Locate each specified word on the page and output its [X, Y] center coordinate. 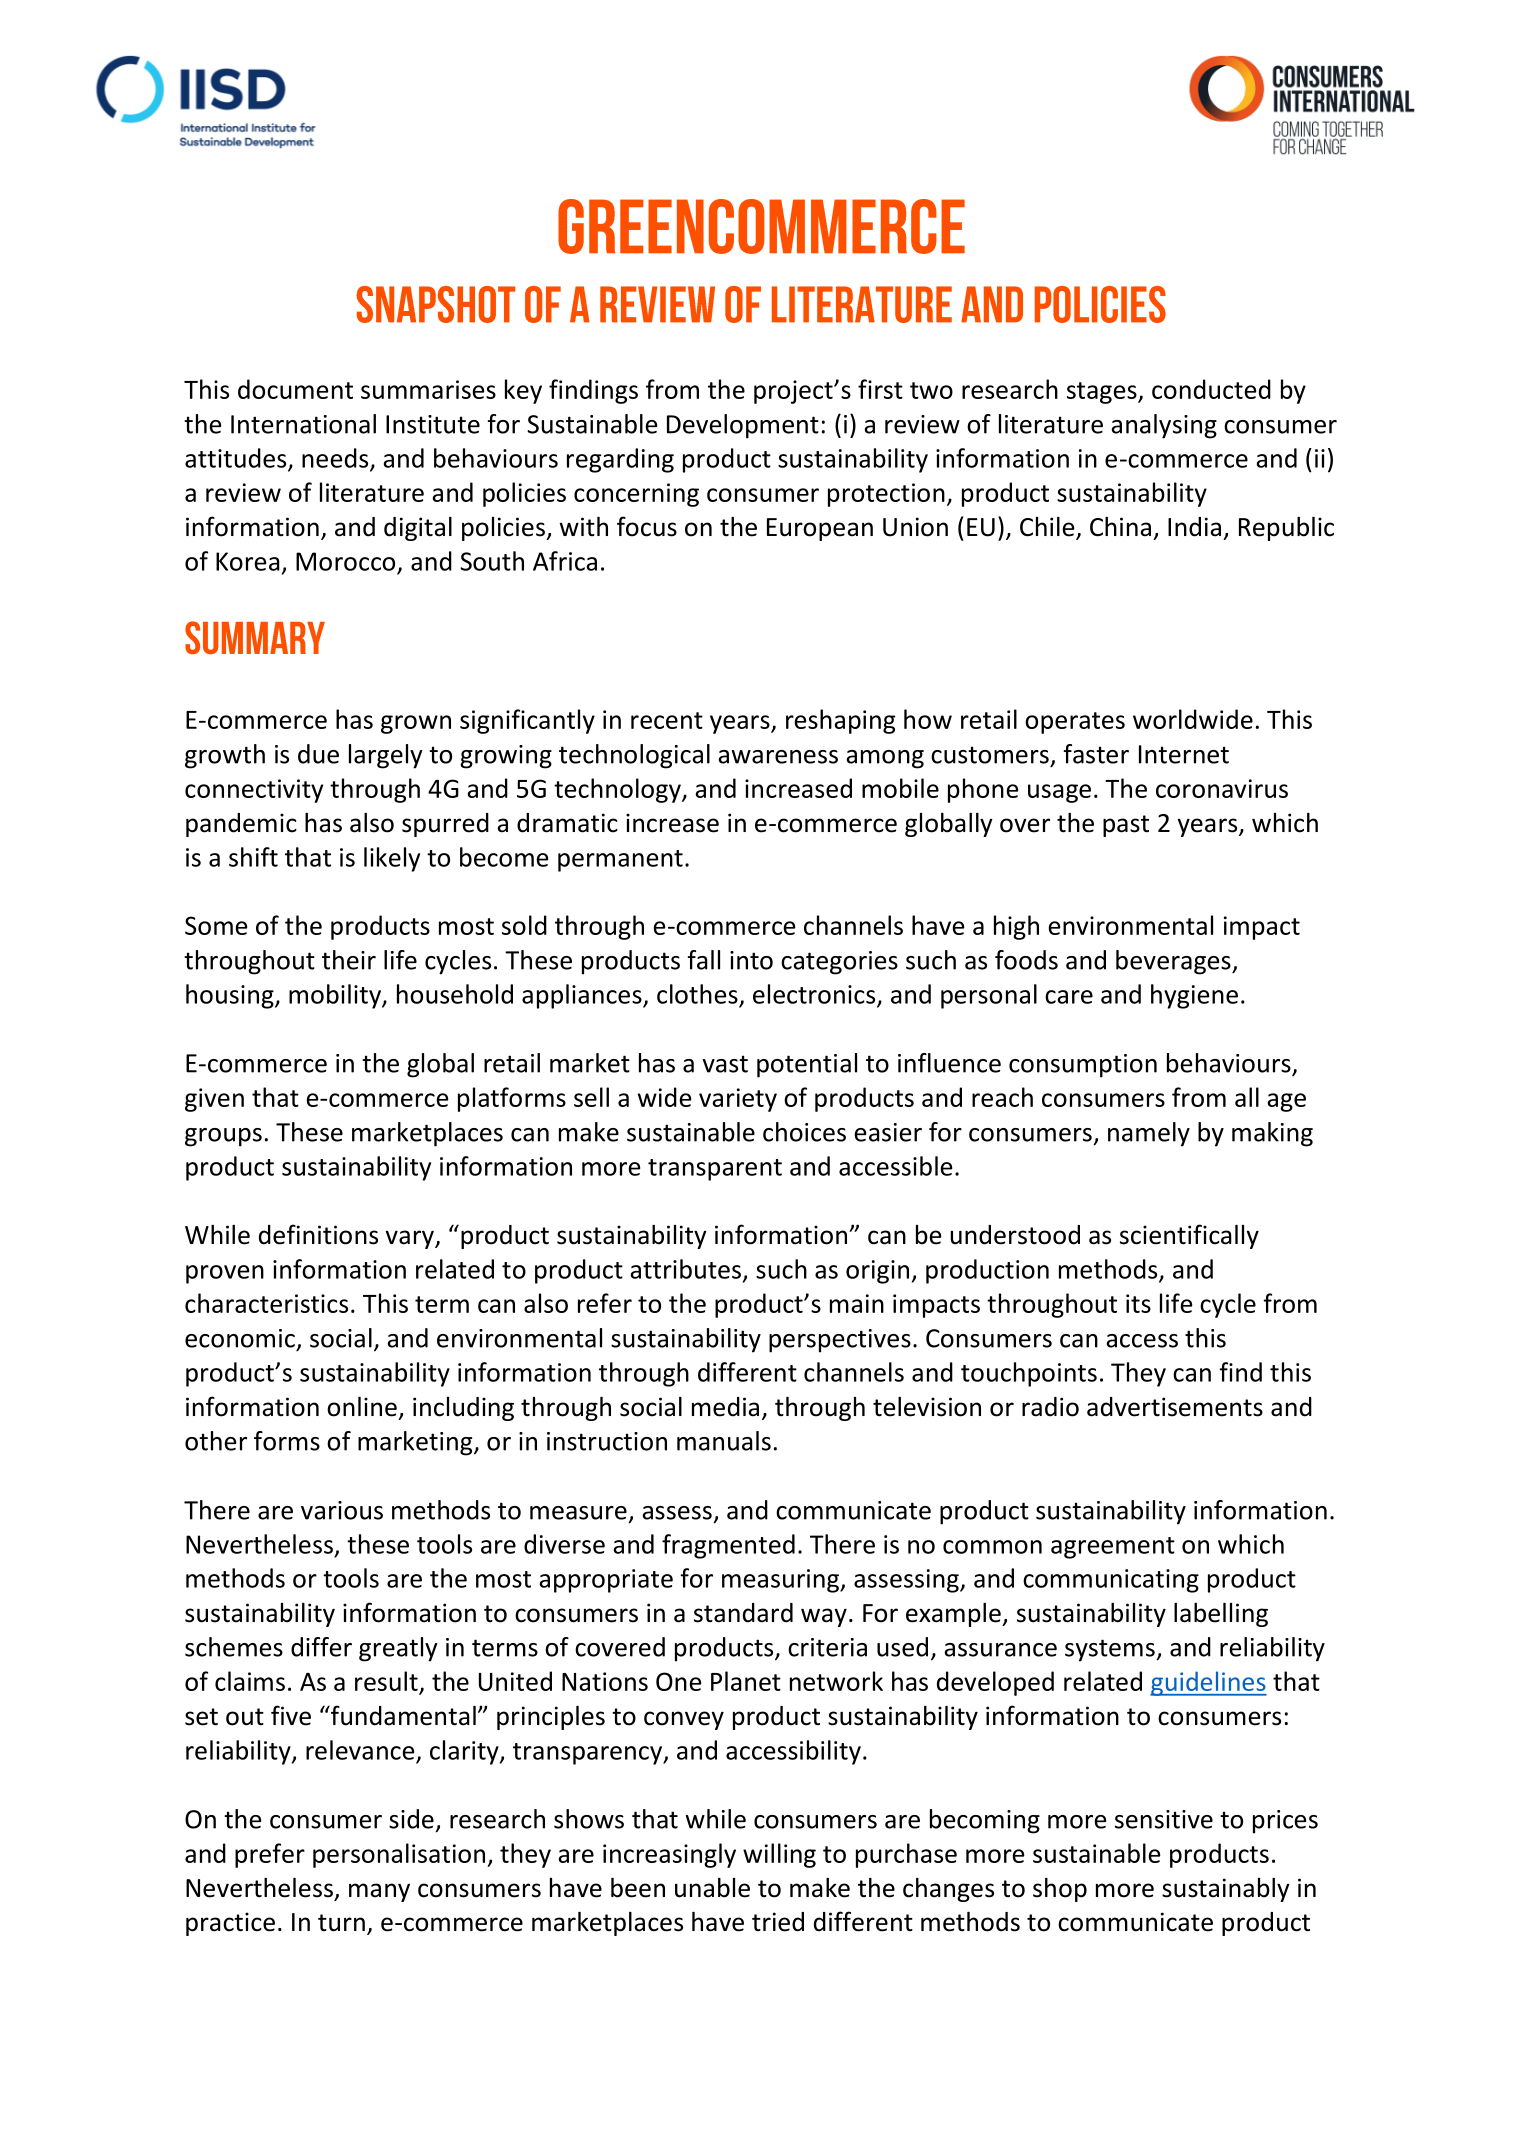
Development [743, 426]
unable [712, 1888]
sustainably [1226, 1890]
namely [1149, 1134]
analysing [1164, 426]
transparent [715, 1170]
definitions [318, 1234]
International [303, 424]
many [379, 1892]
